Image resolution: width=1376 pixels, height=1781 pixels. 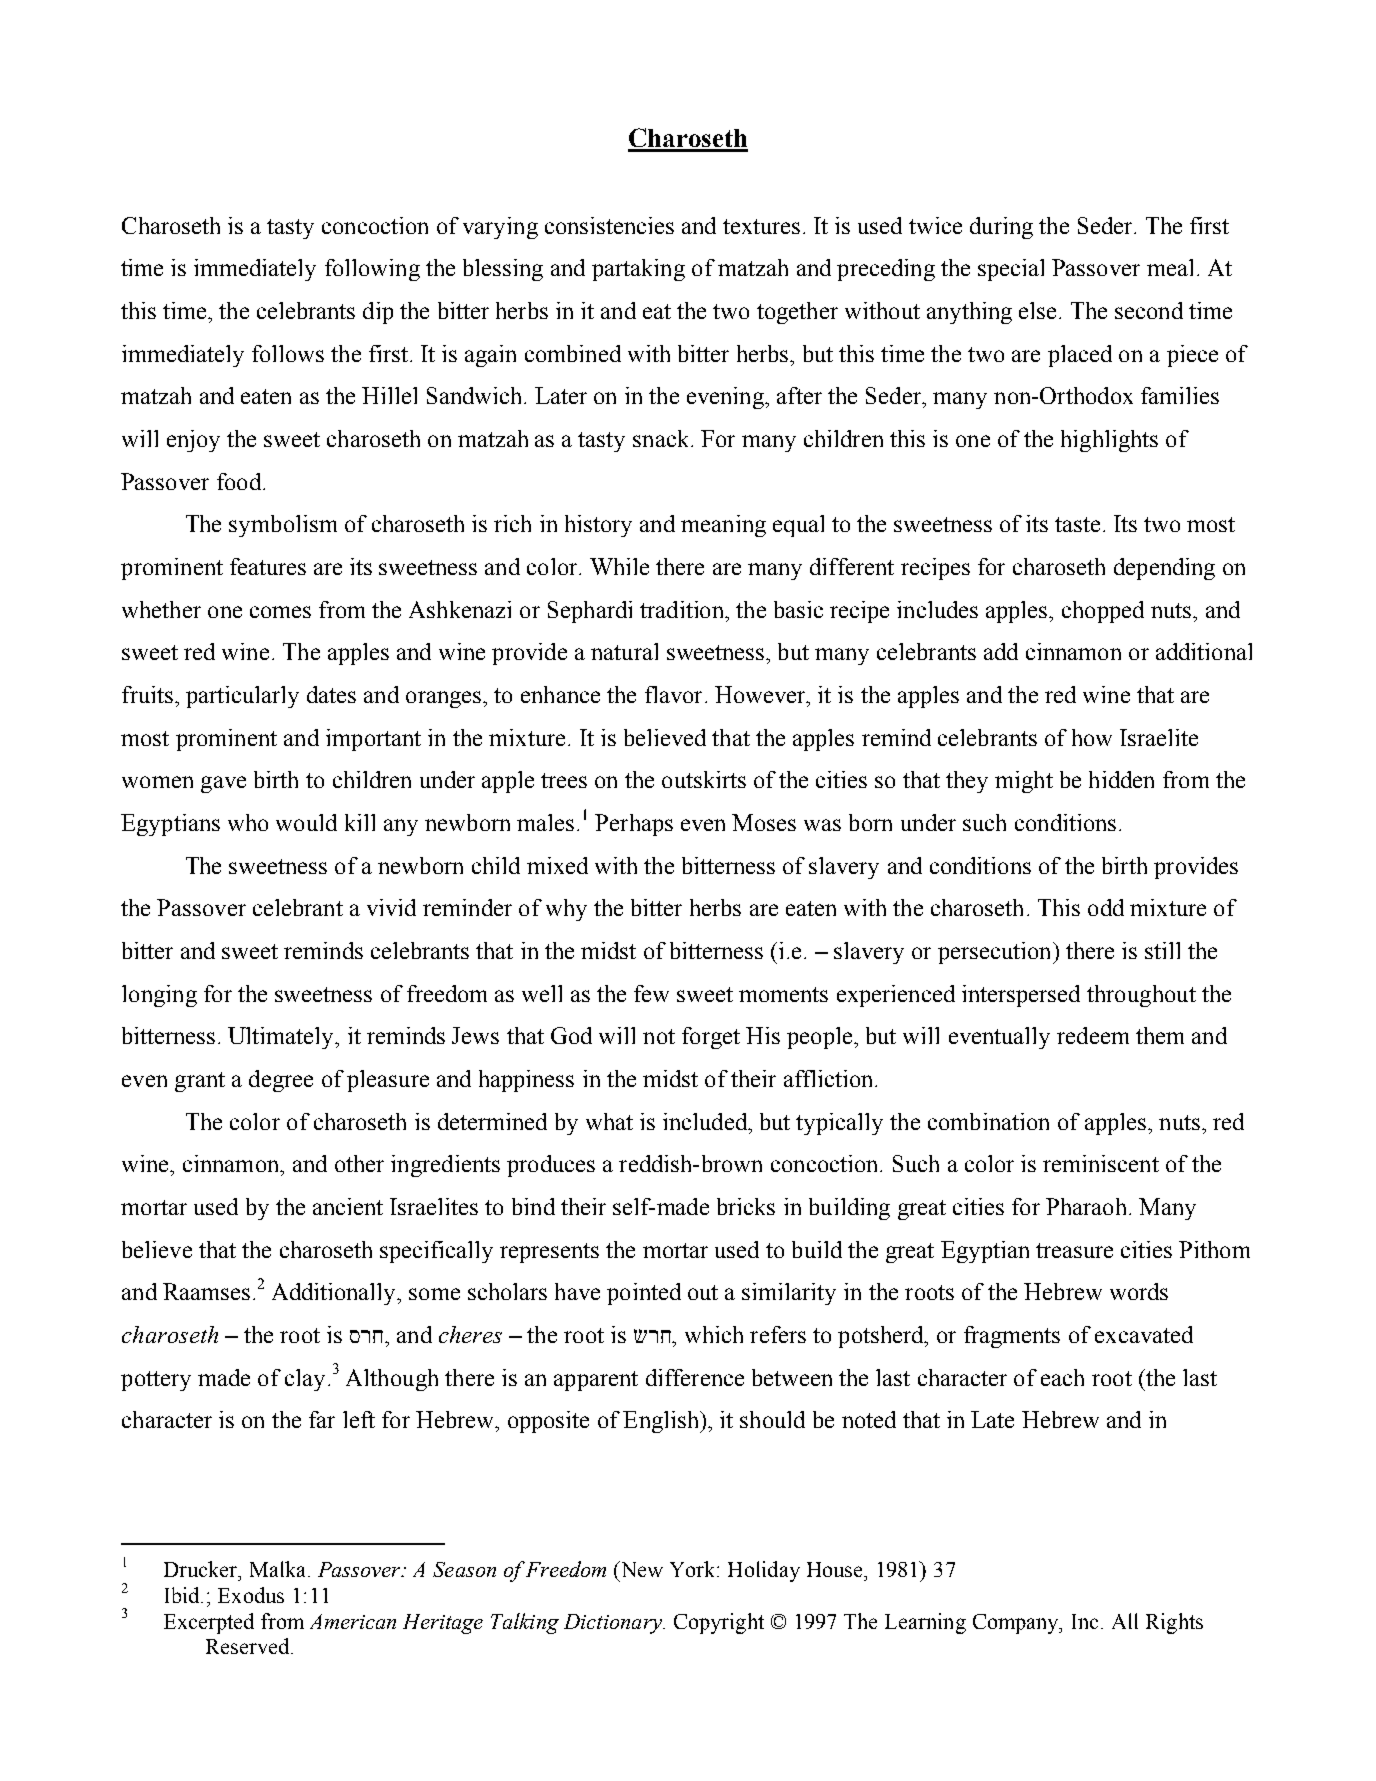 I want to click on Company, so click(x=1017, y=1624).
